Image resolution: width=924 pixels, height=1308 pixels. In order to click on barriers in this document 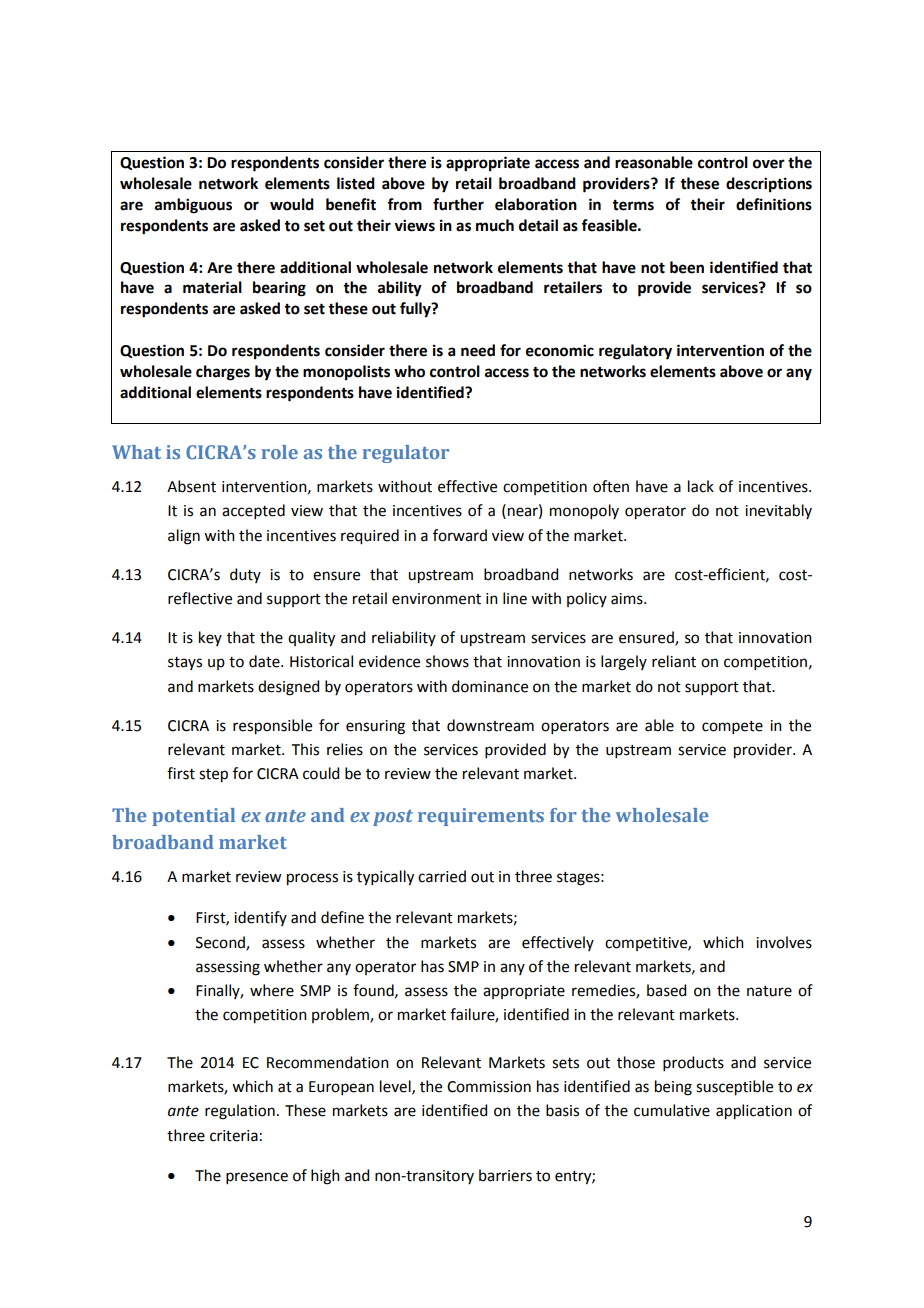, I will do `click(505, 1175)`.
